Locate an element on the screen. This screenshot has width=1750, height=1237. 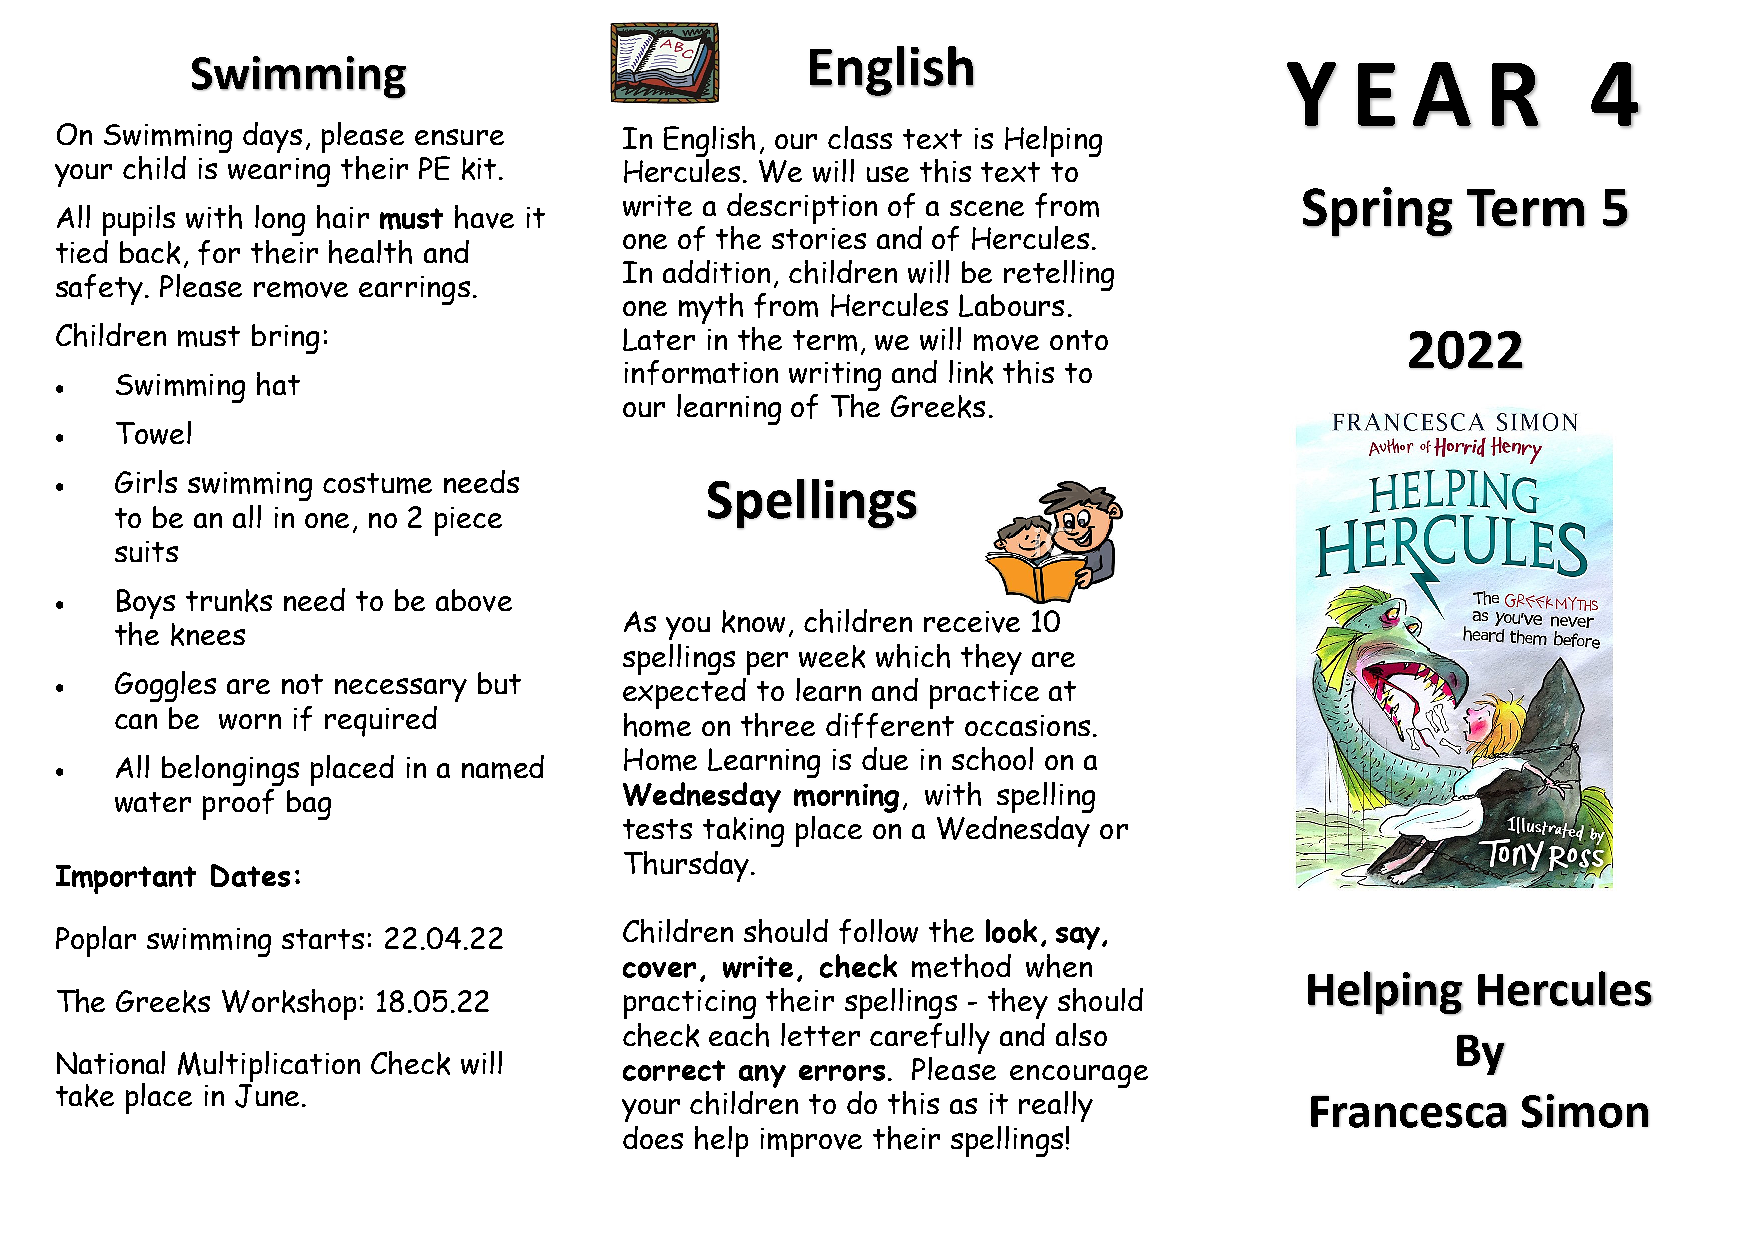
school is located at coordinates (992, 759).
